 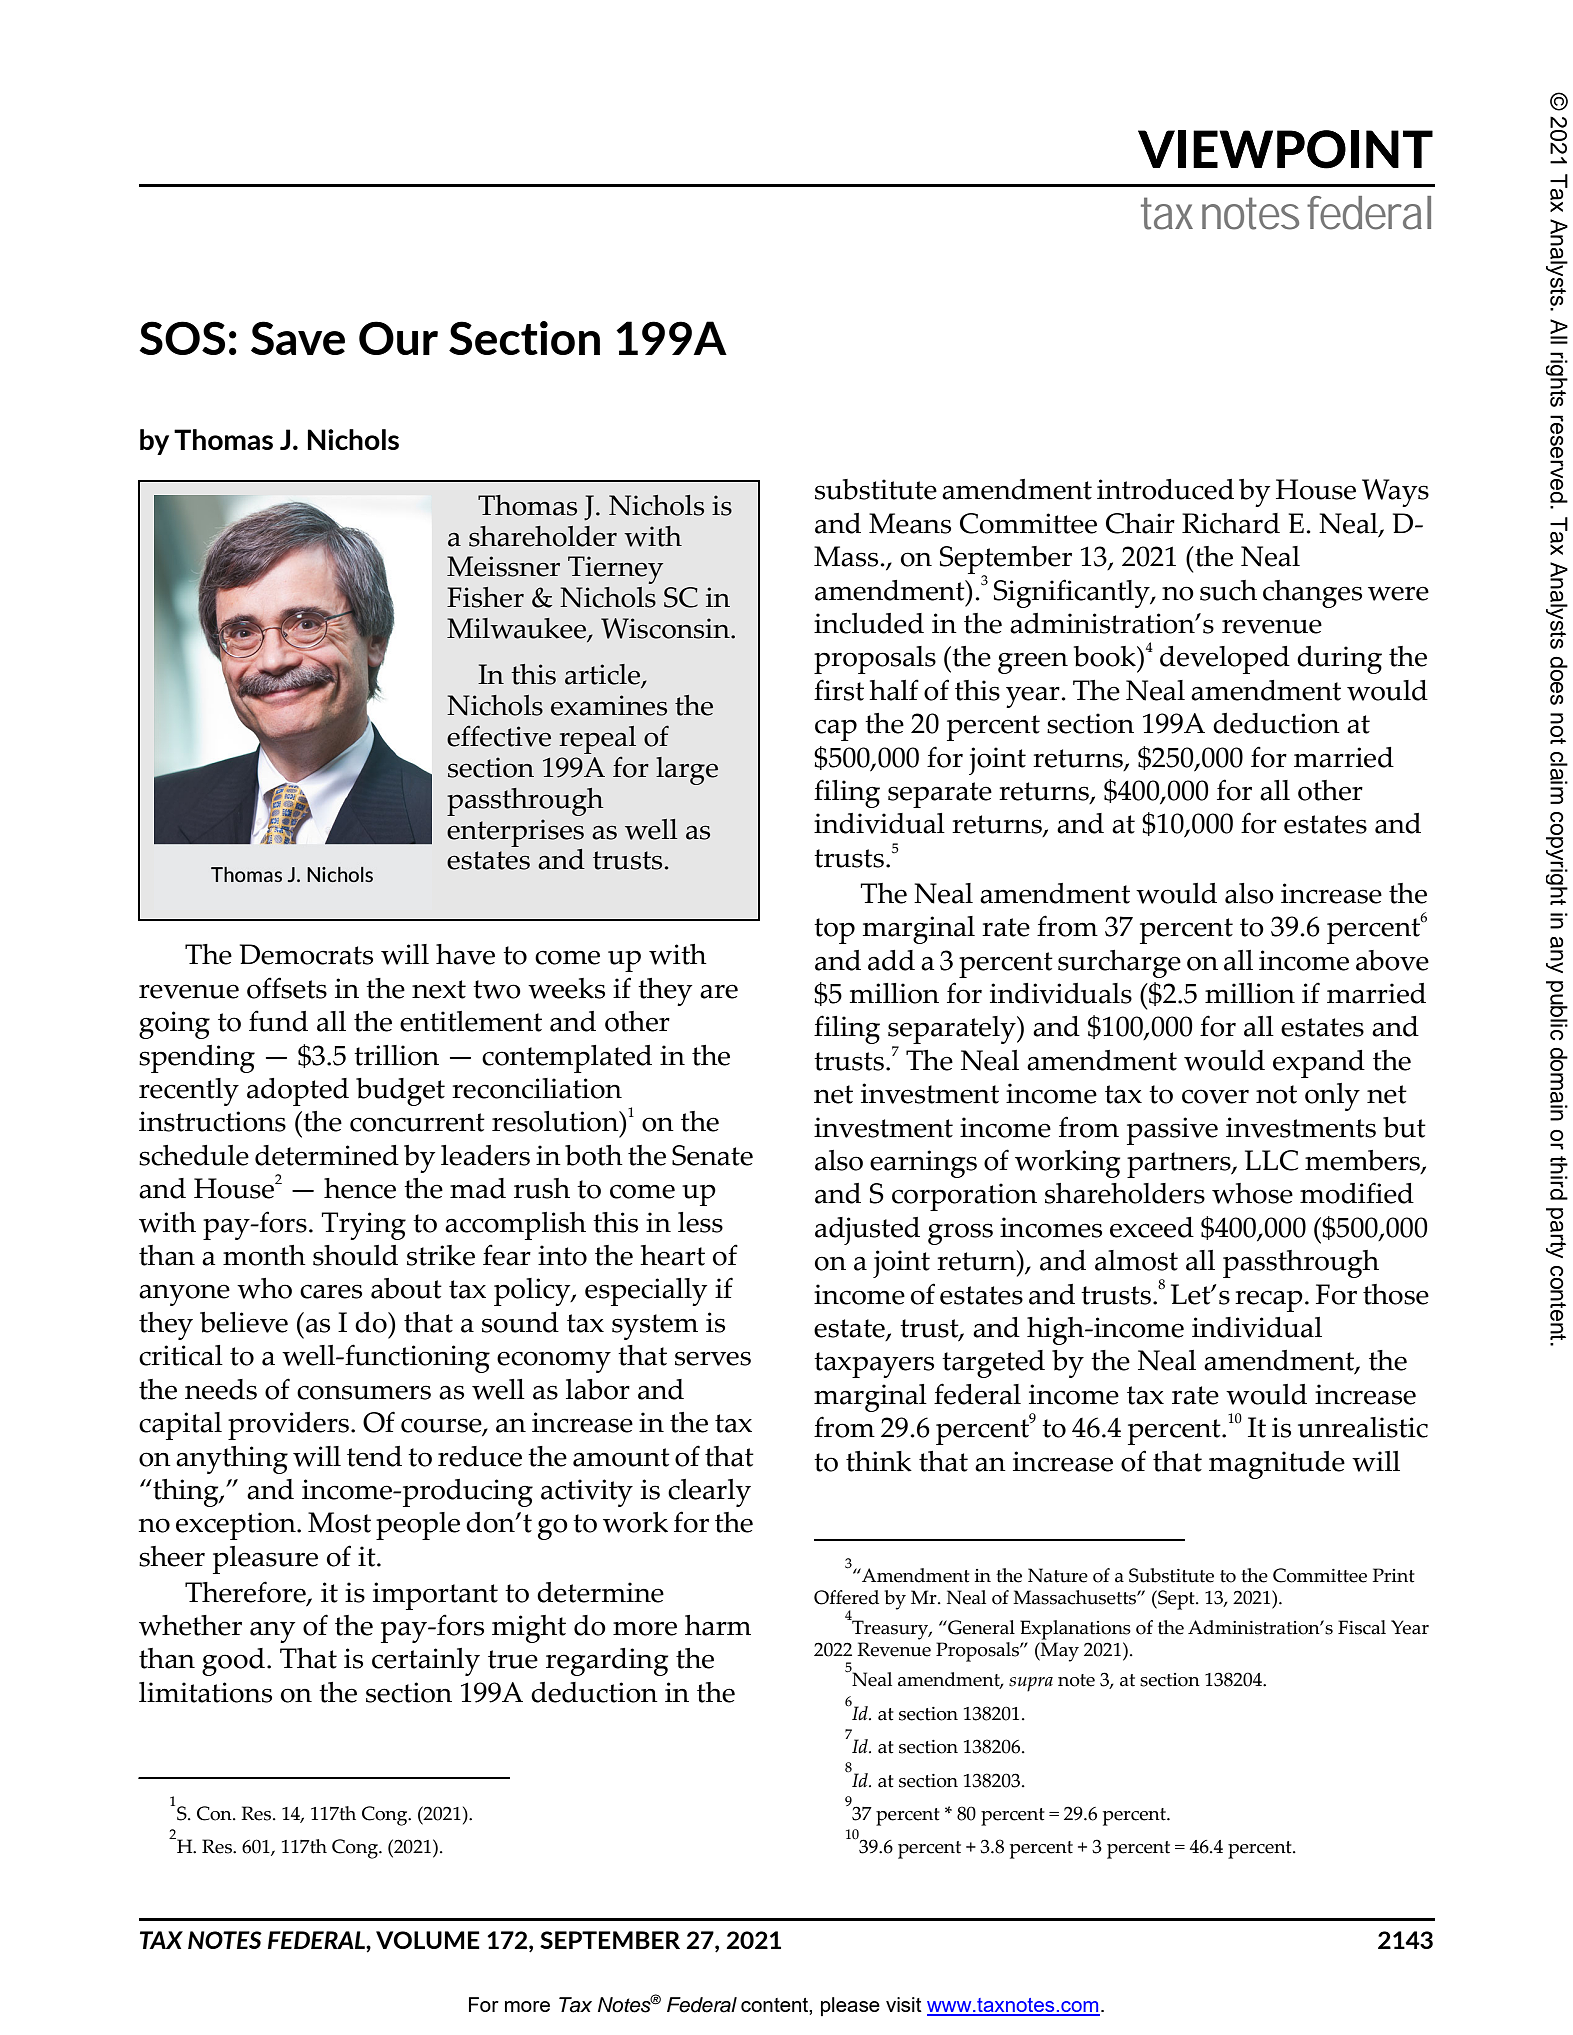 What do you see at coordinates (850, 2006) in the screenshot?
I see `please` at bounding box center [850, 2006].
